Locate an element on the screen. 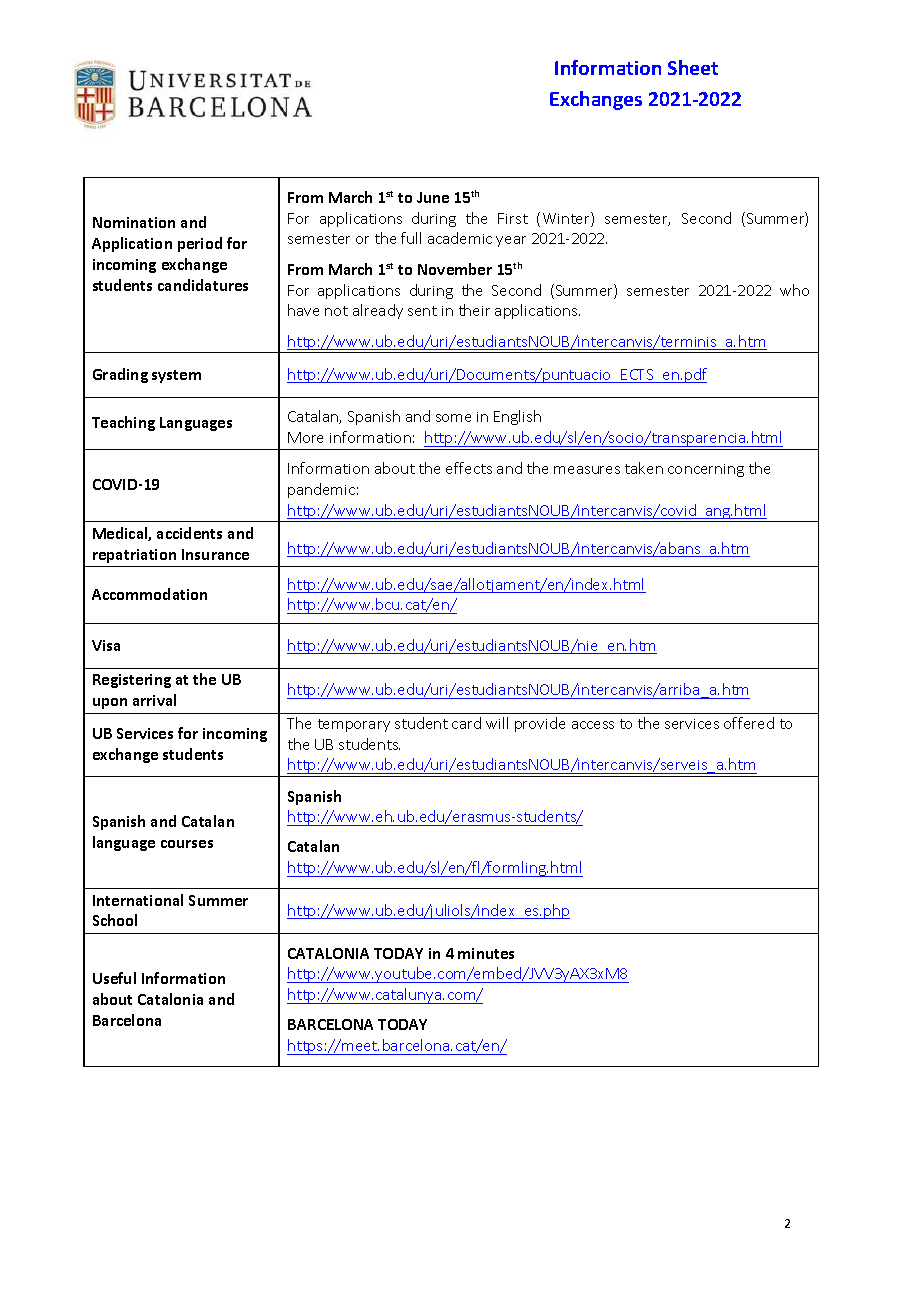  measures is located at coordinates (587, 470).
